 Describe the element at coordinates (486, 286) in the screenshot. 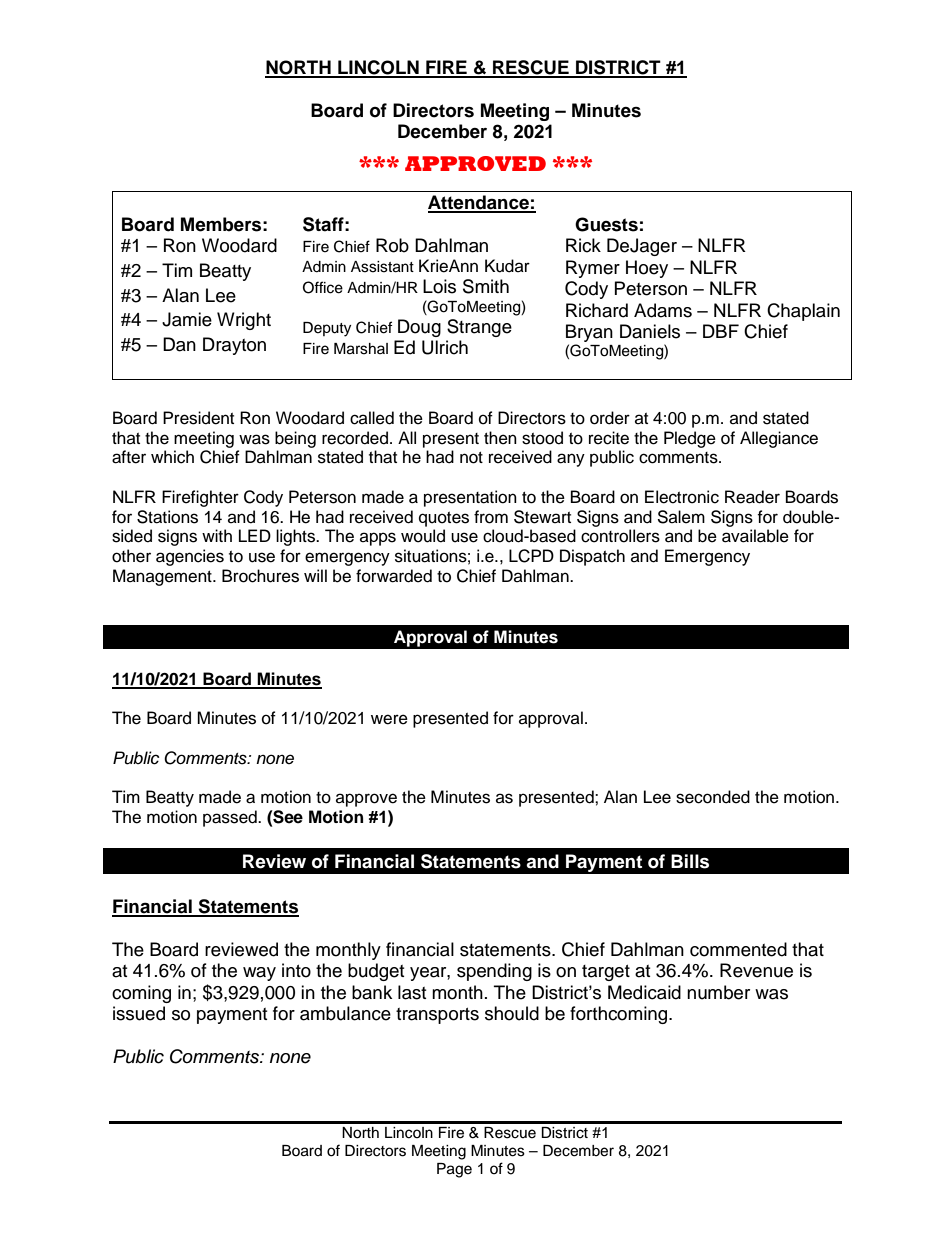

I see `Smith` at that location.
